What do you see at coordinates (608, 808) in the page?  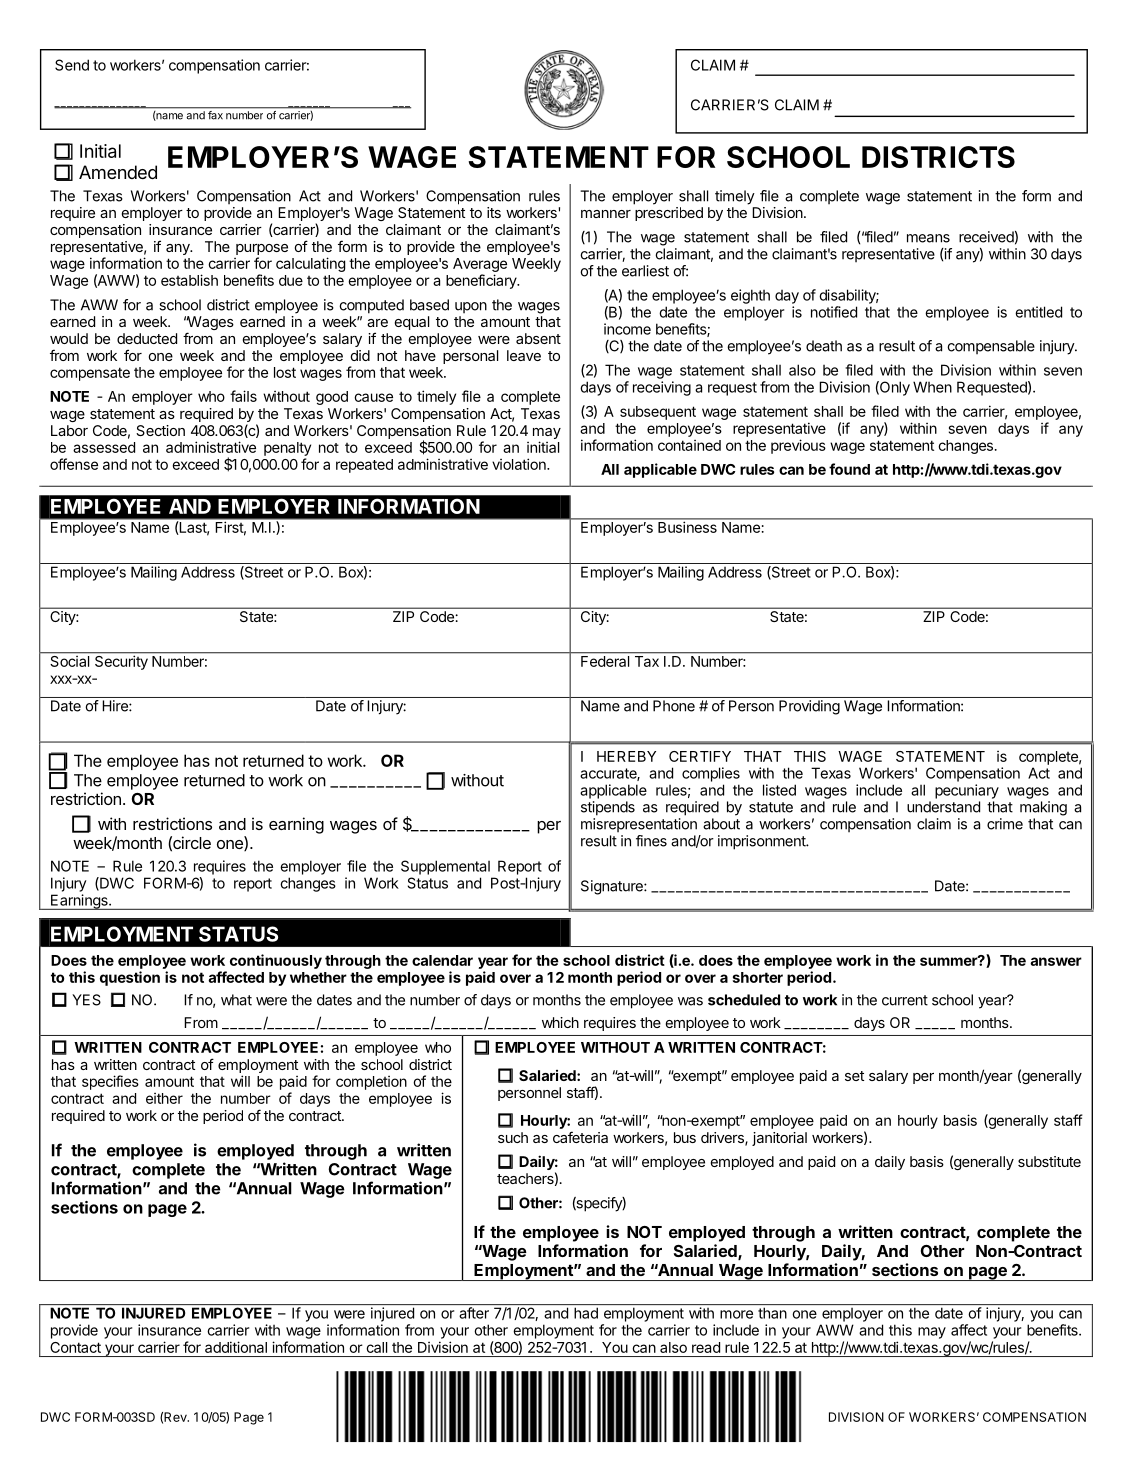 I see `stipends` at bounding box center [608, 808].
